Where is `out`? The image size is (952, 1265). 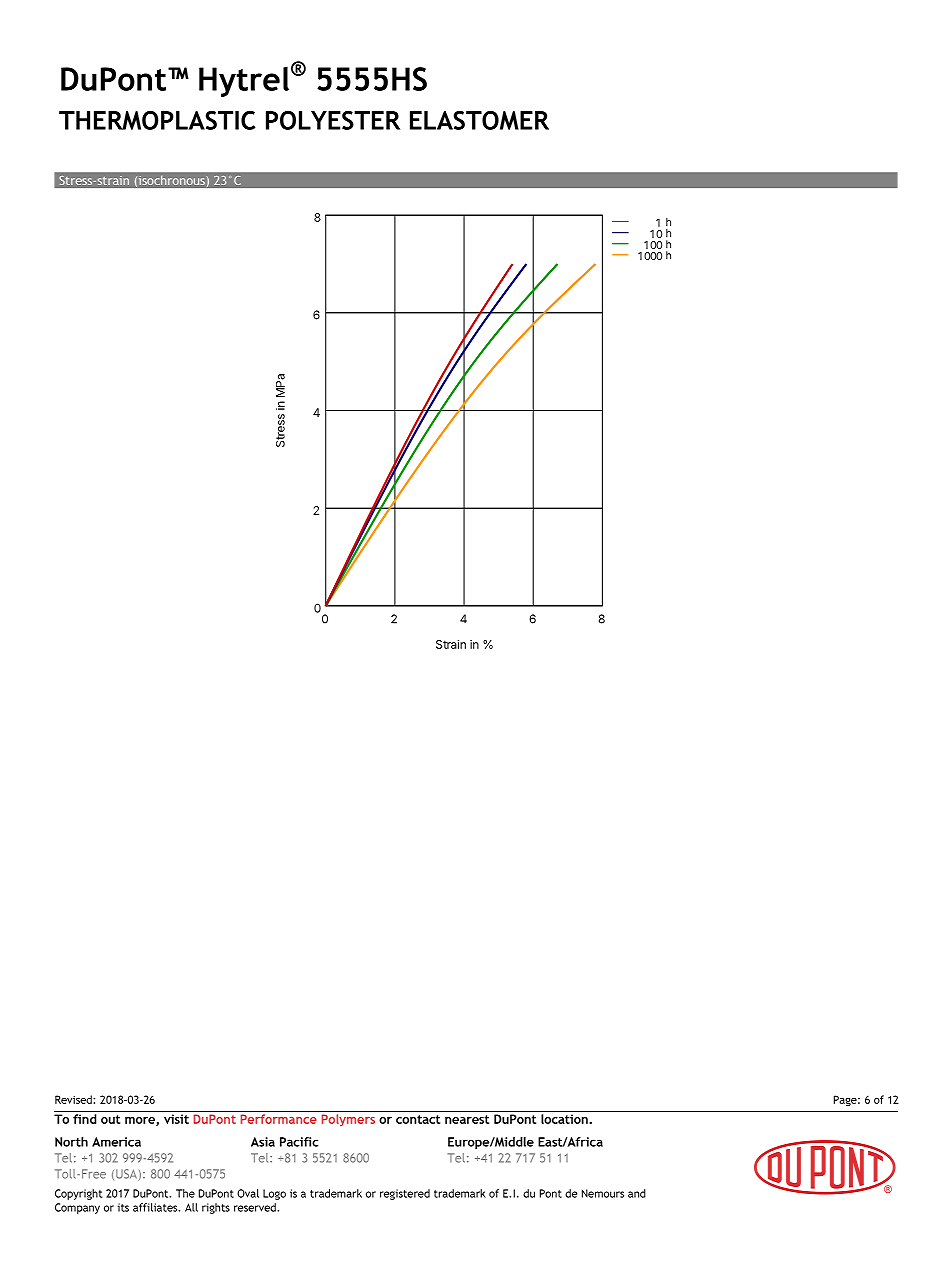
out is located at coordinates (110, 1119).
